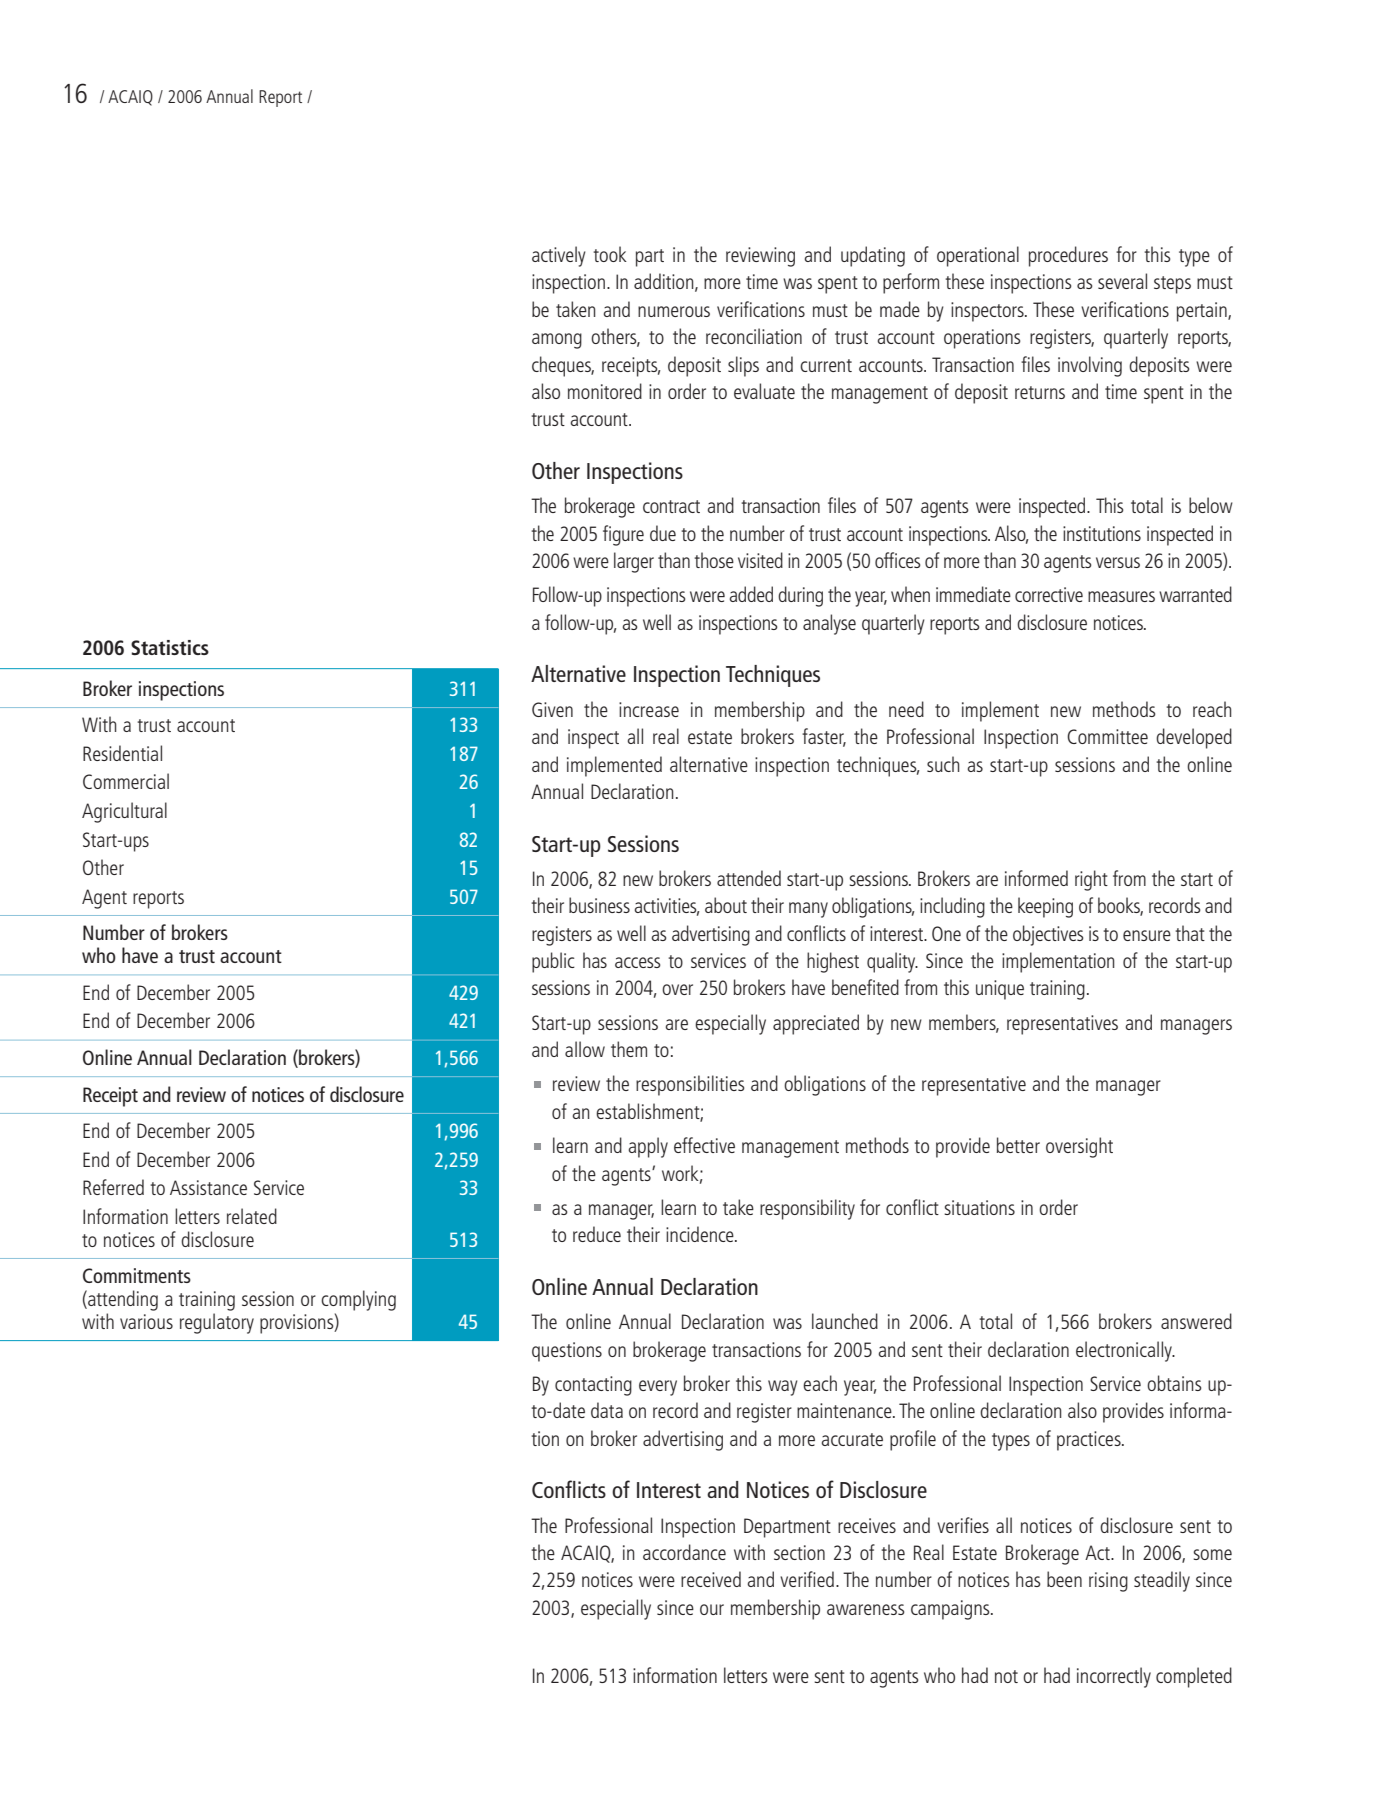  I want to click on several, so click(1122, 281).
